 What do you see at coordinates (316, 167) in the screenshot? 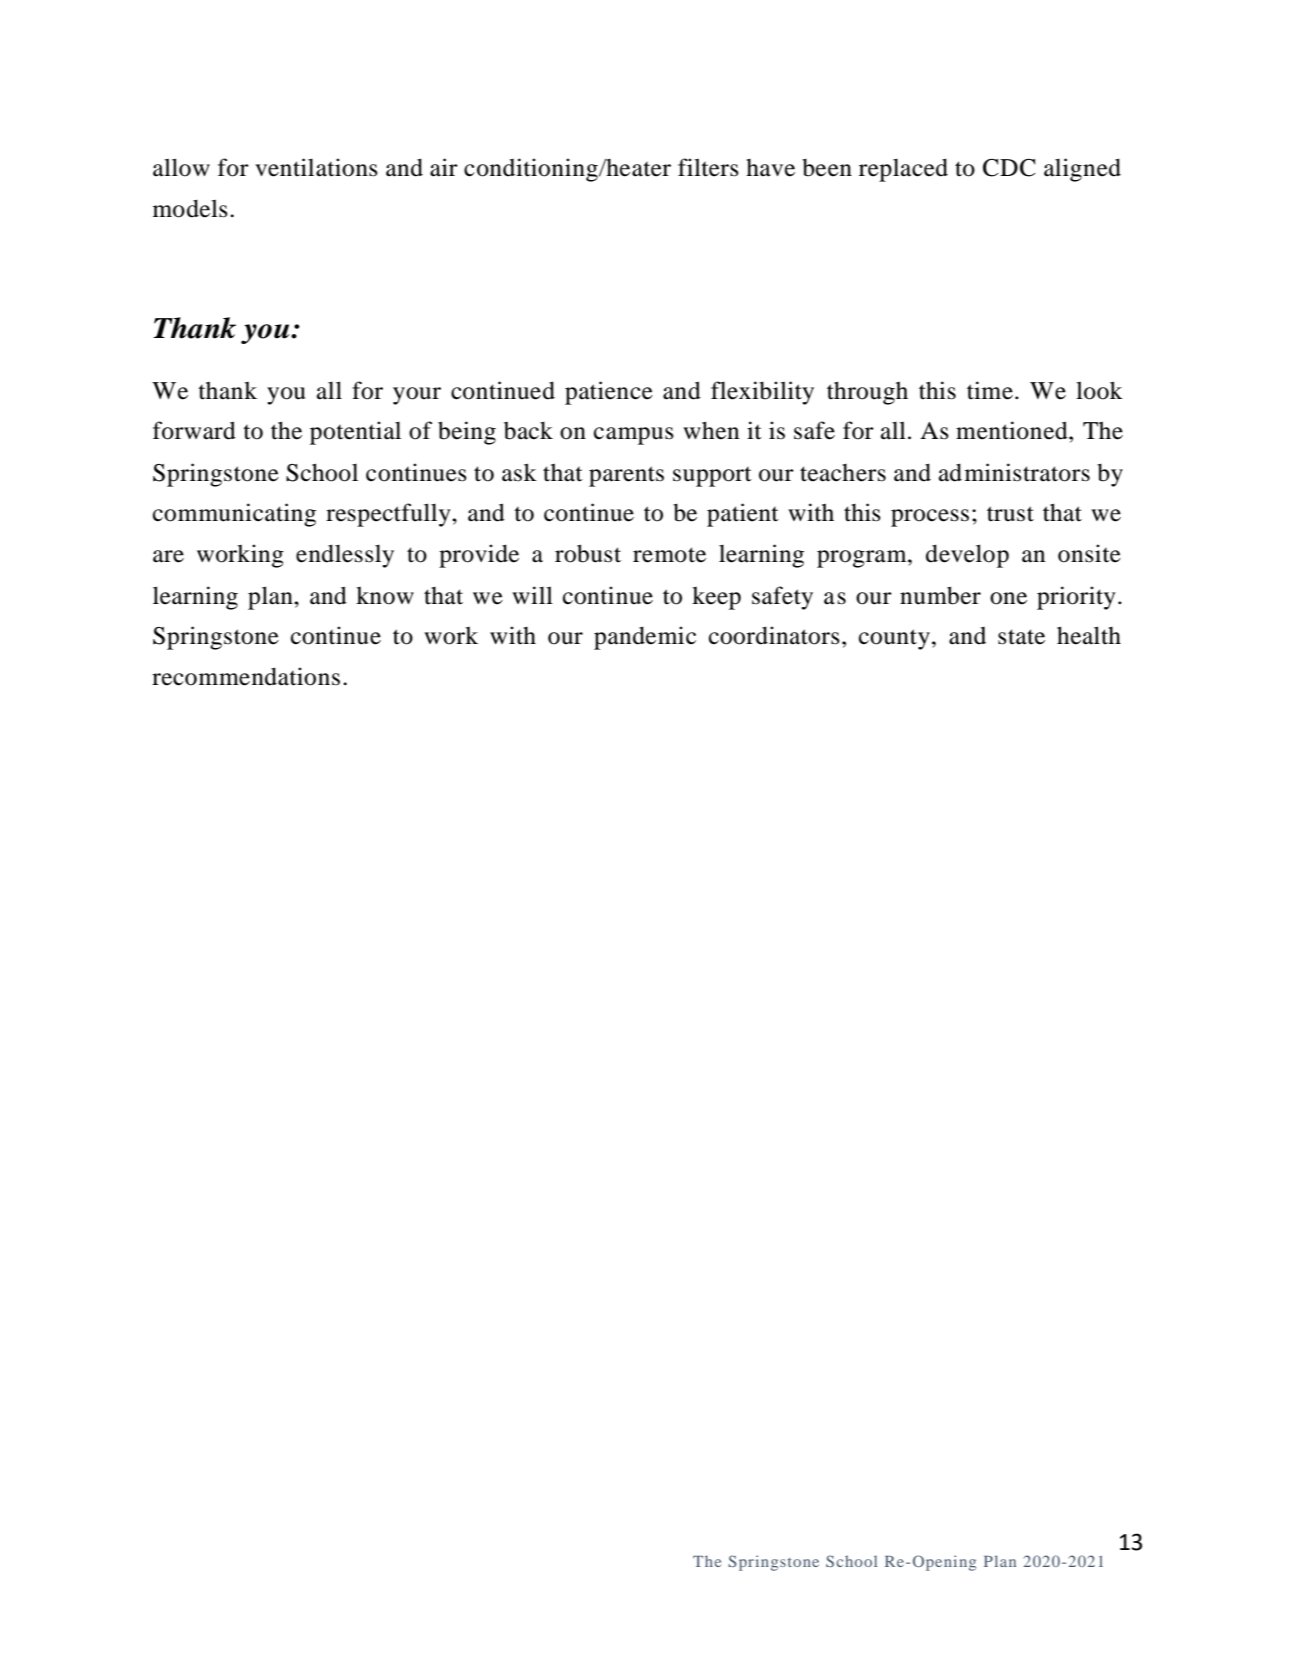
I see `ventilations` at bounding box center [316, 167].
